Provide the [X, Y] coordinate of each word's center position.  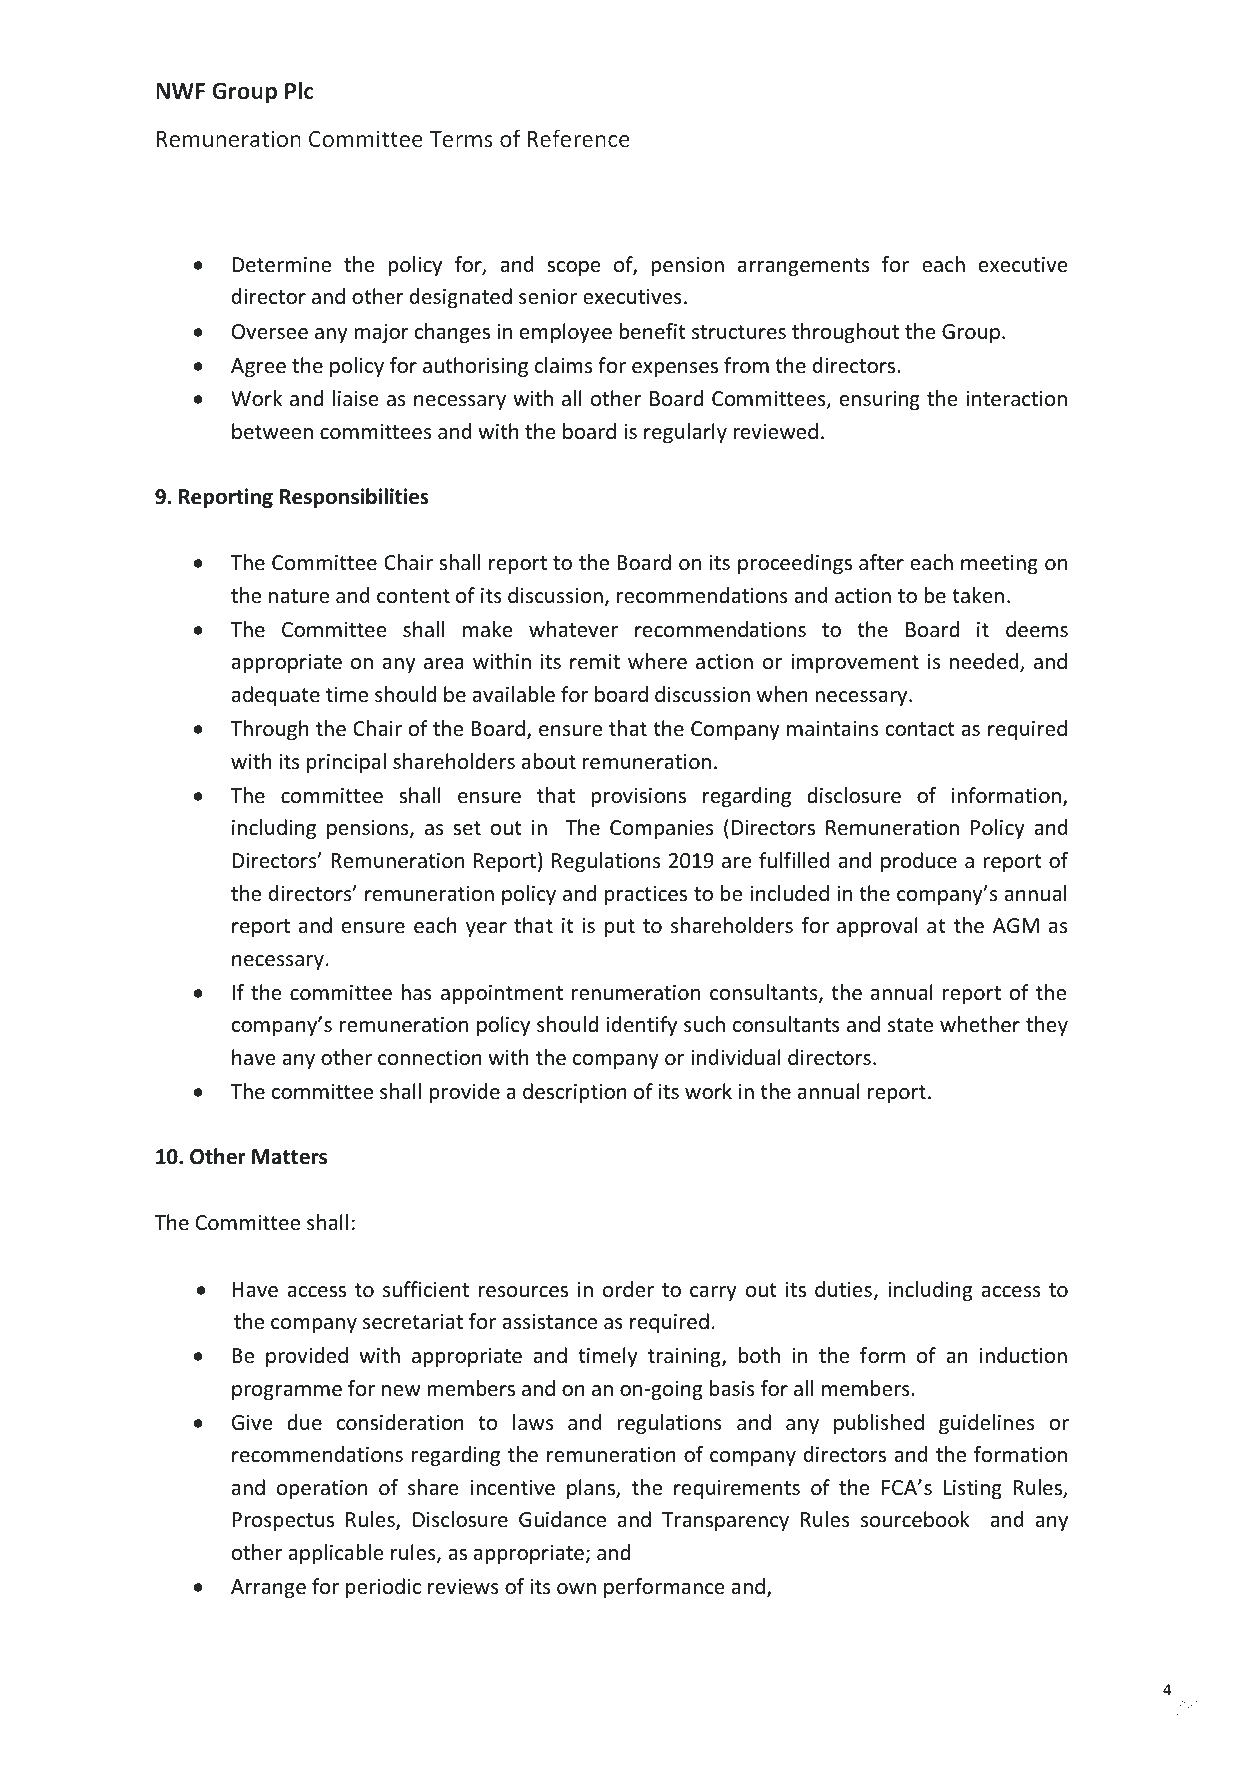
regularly [685, 433]
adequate [276, 696]
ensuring [880, 400]
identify [642, 1026]
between [272, 431]
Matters [289, 1157]
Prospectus [283, 1521]
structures [739, 332]
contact [920, 729]
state [910, 1025]
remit [595, 662]
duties [843, 1289]
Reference [578, 138]
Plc [299, 90]
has [416, 992]
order [628, 1289]
